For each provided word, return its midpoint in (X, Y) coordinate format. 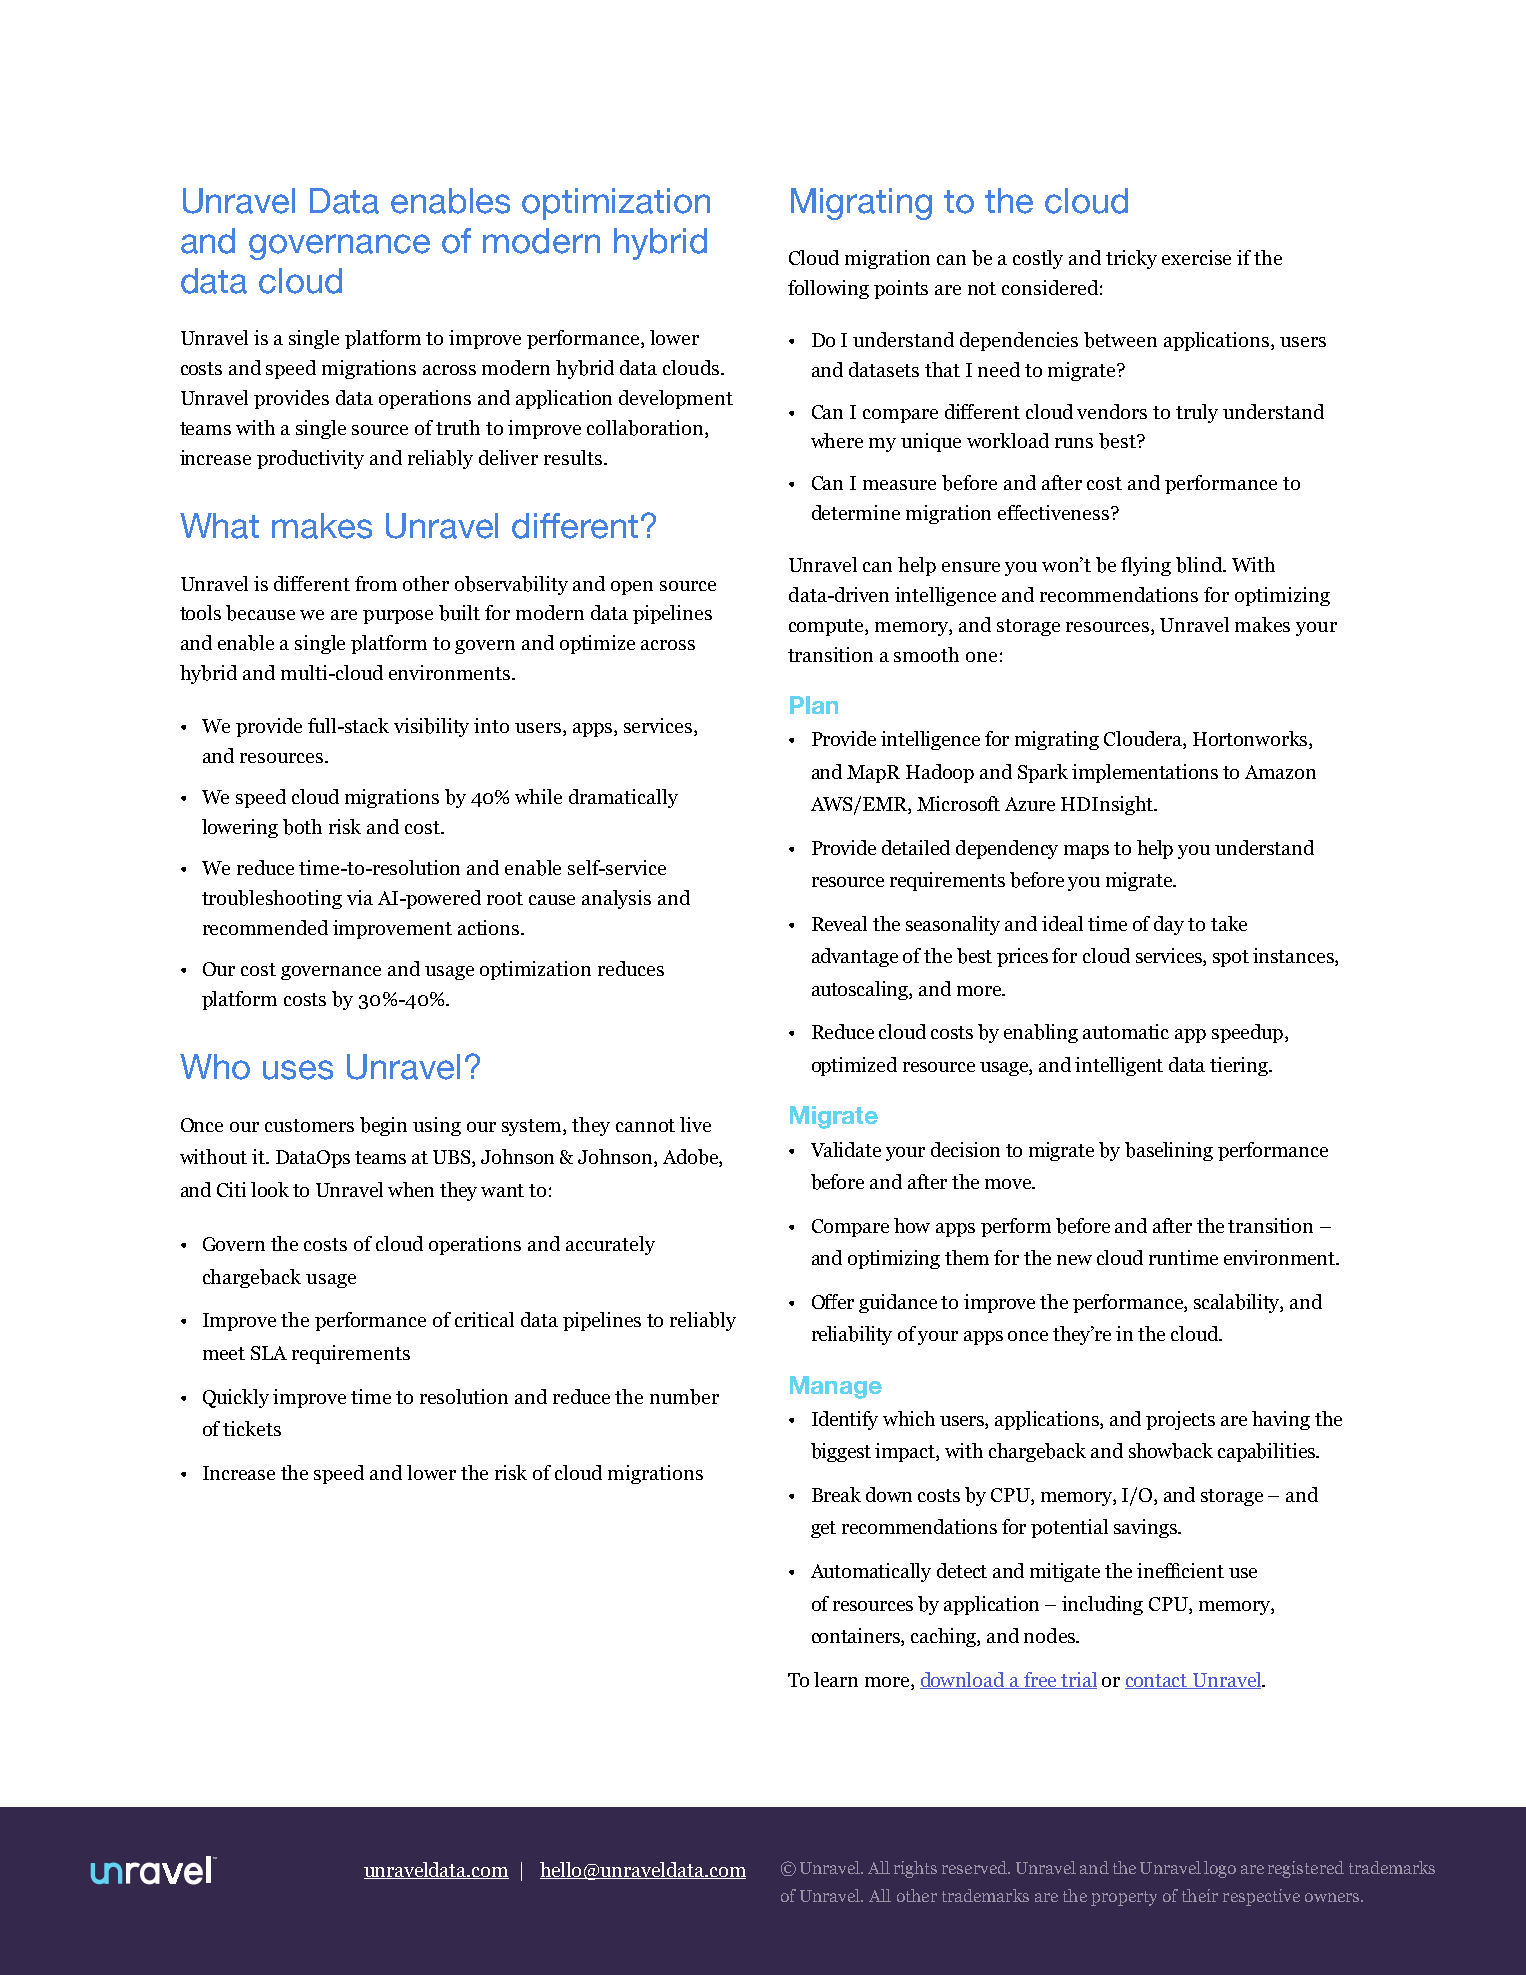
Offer (833, 1301)
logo (1220, 1869)
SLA (269, 1353)
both (302, 827)
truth (458, 427)
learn (836, 1679)
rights (915, 1869)
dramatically (623, 798)
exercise (1196, 257)
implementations (1145, 773)
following (828, 289)
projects (1180, 1420)
